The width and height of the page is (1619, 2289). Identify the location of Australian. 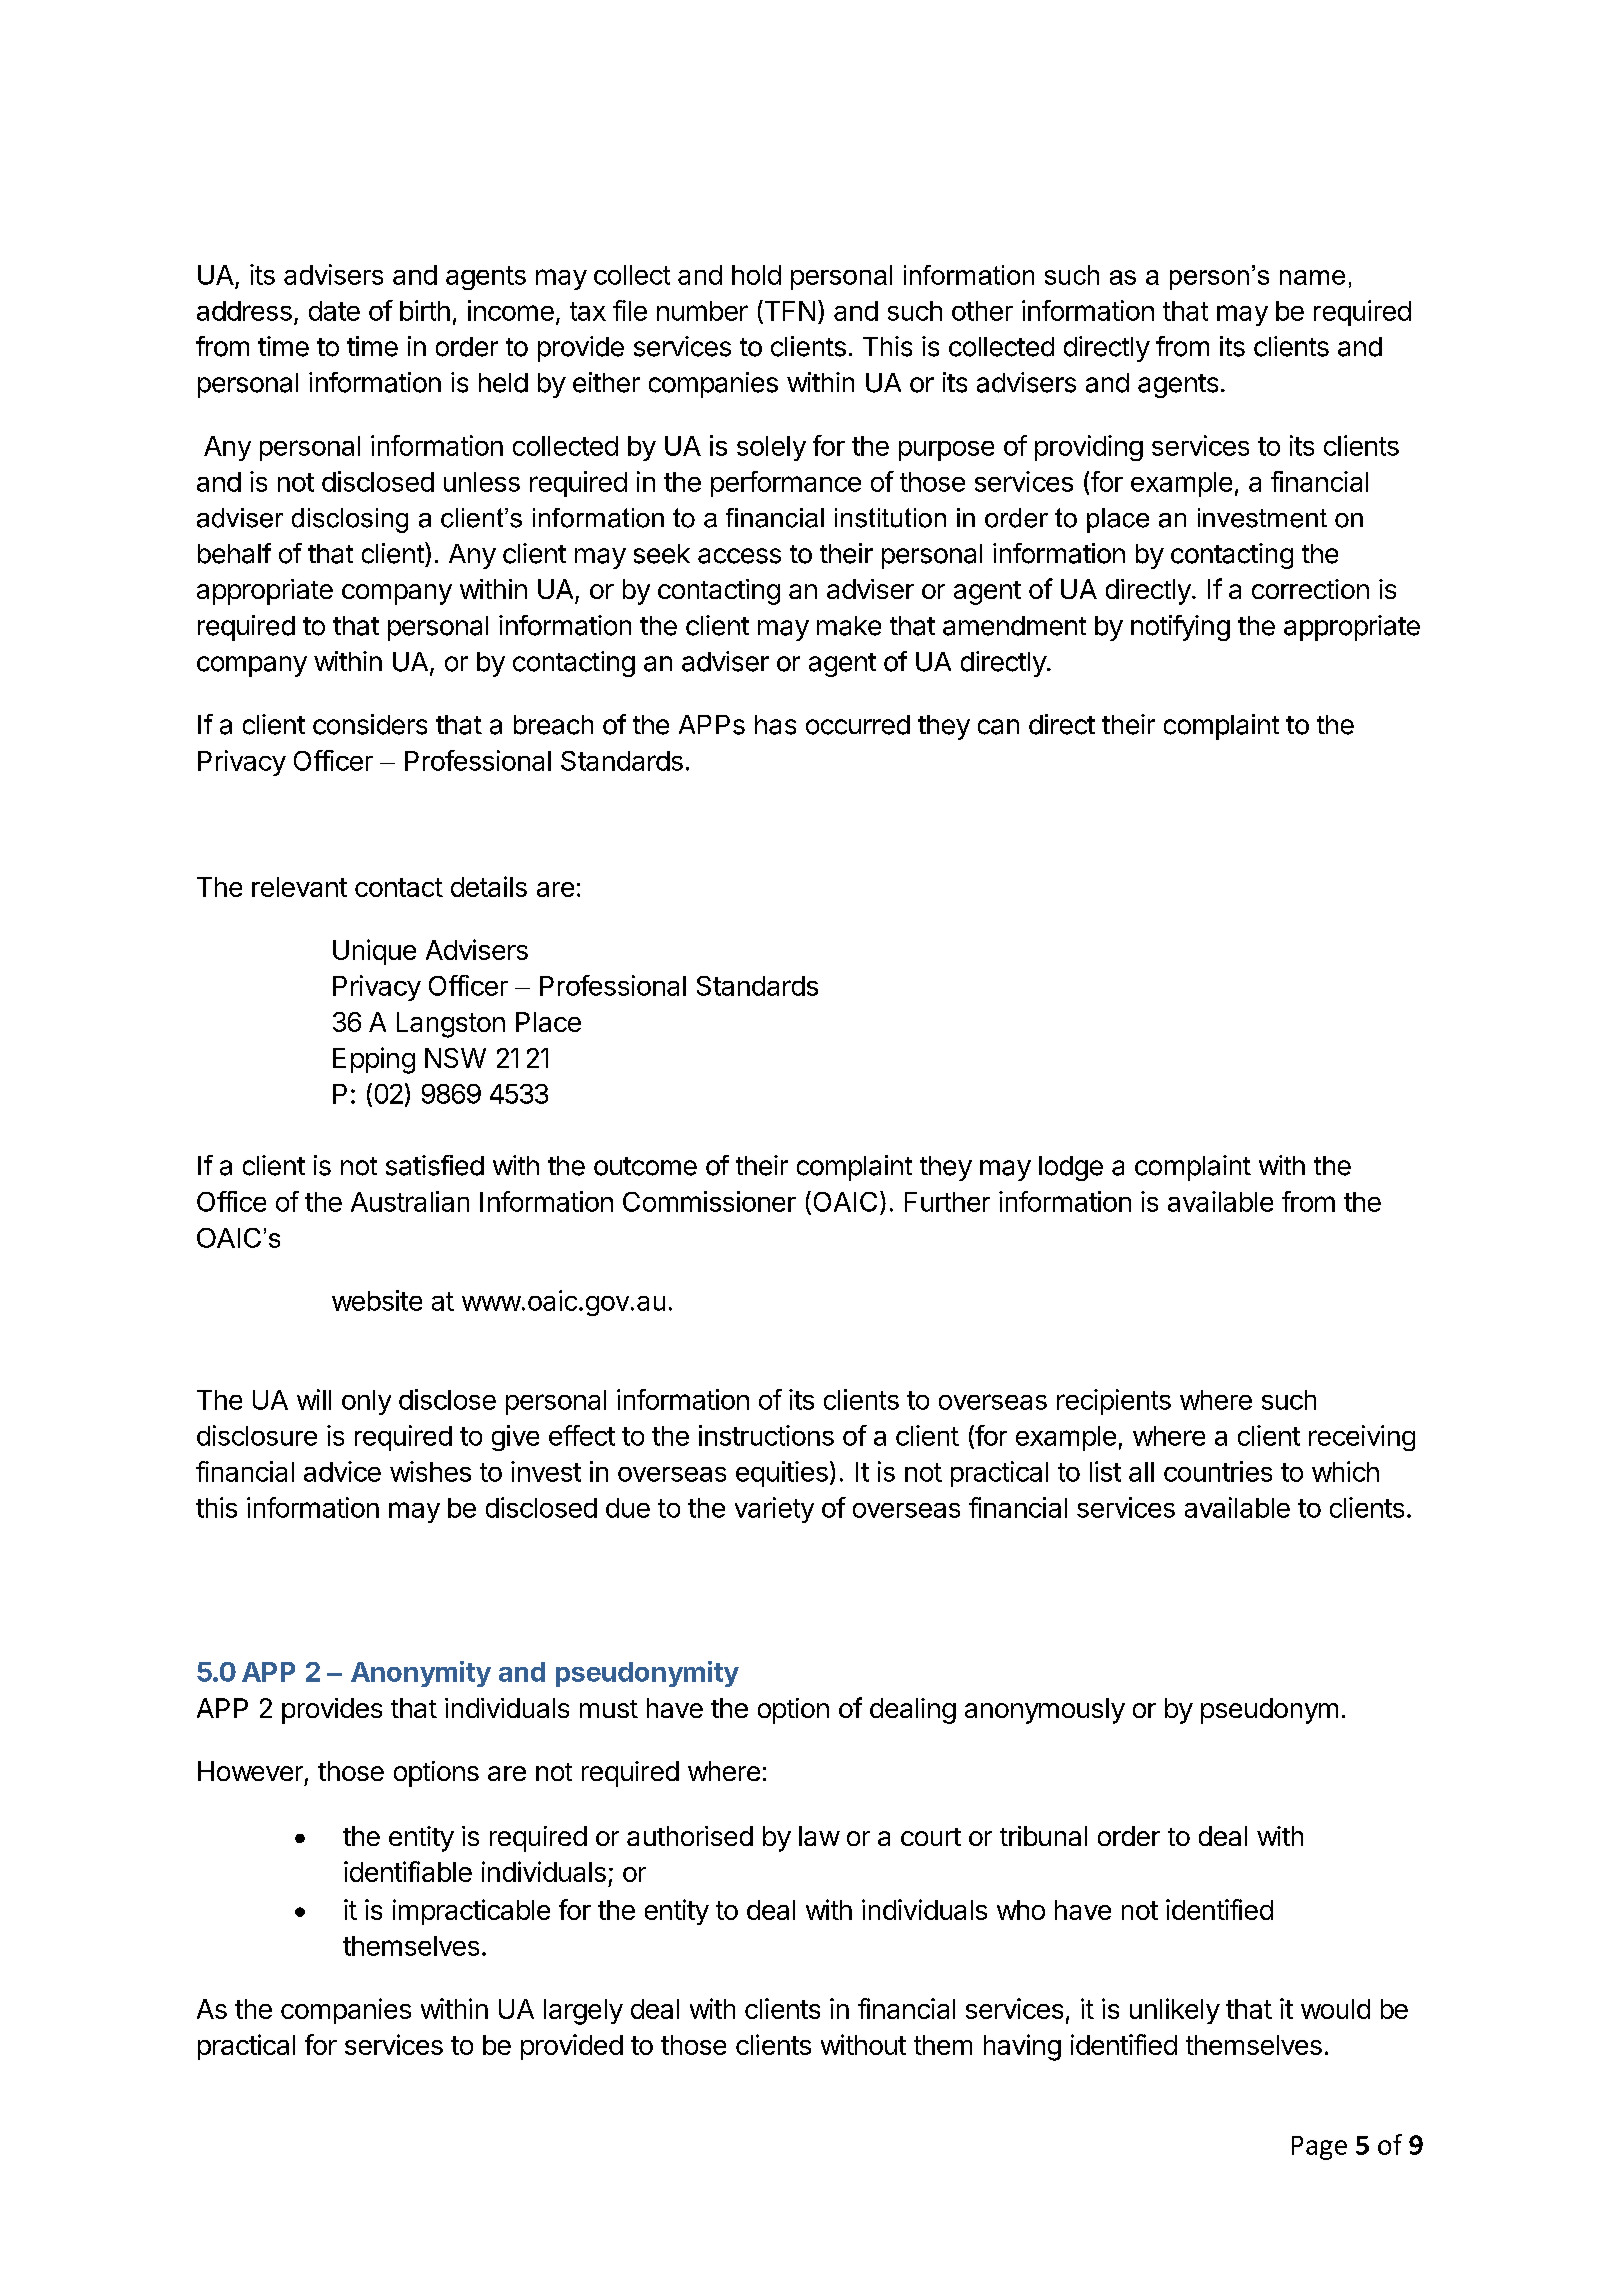
(410, 1201).
